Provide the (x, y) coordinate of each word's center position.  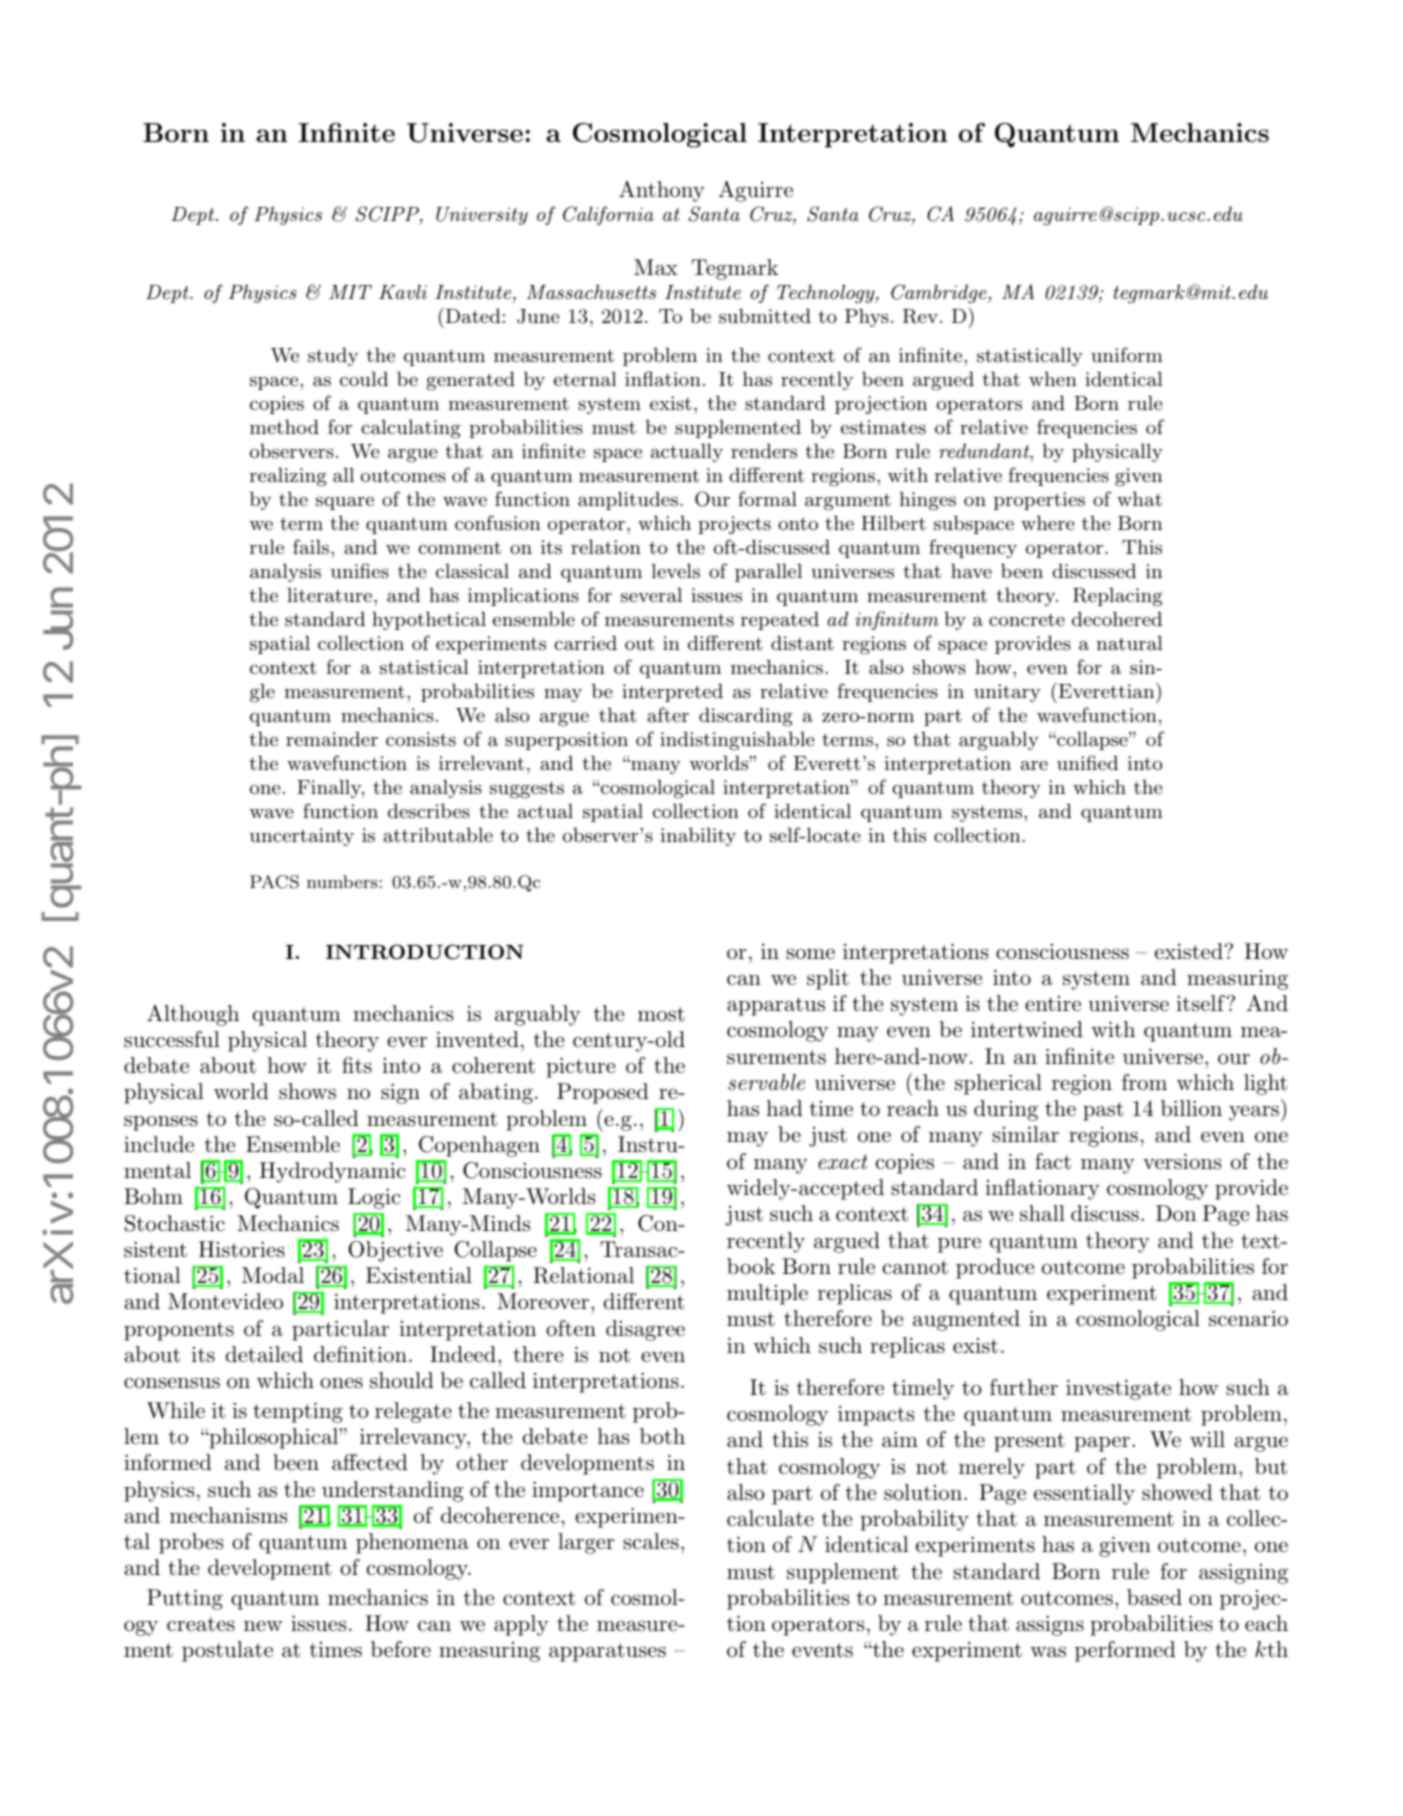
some (810, 954)
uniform (1127, 355)
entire (1053, 1004)
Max (656, 267)
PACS (274, 882)
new (263, 1626)
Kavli (403, 292)
